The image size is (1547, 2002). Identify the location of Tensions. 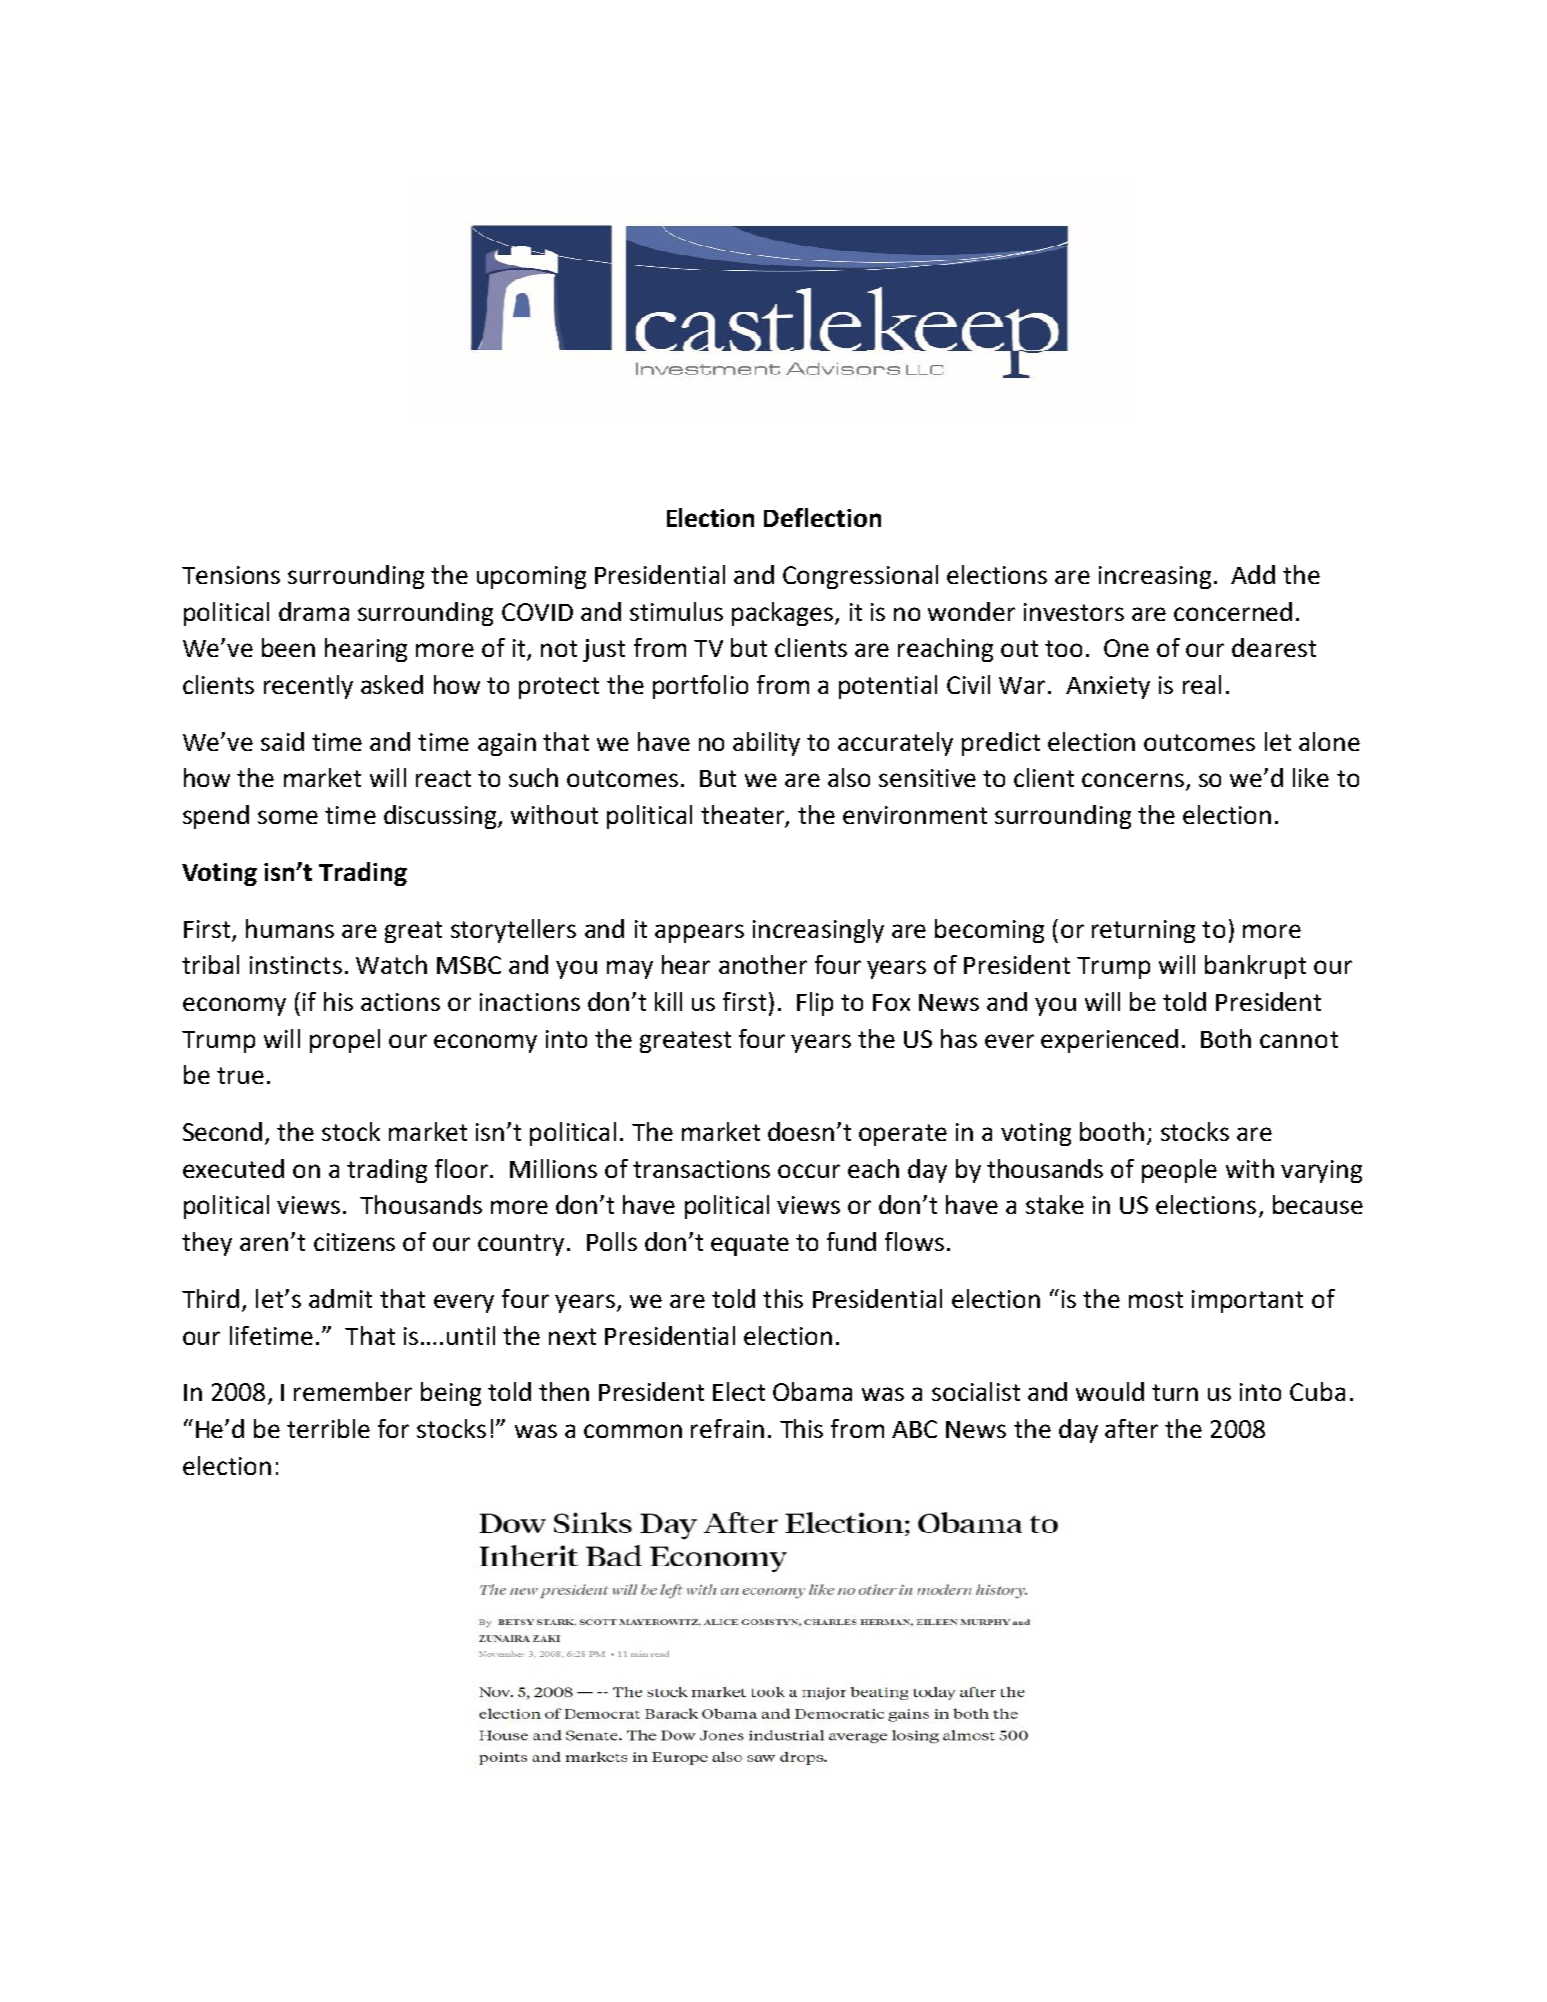
(231, 575).
